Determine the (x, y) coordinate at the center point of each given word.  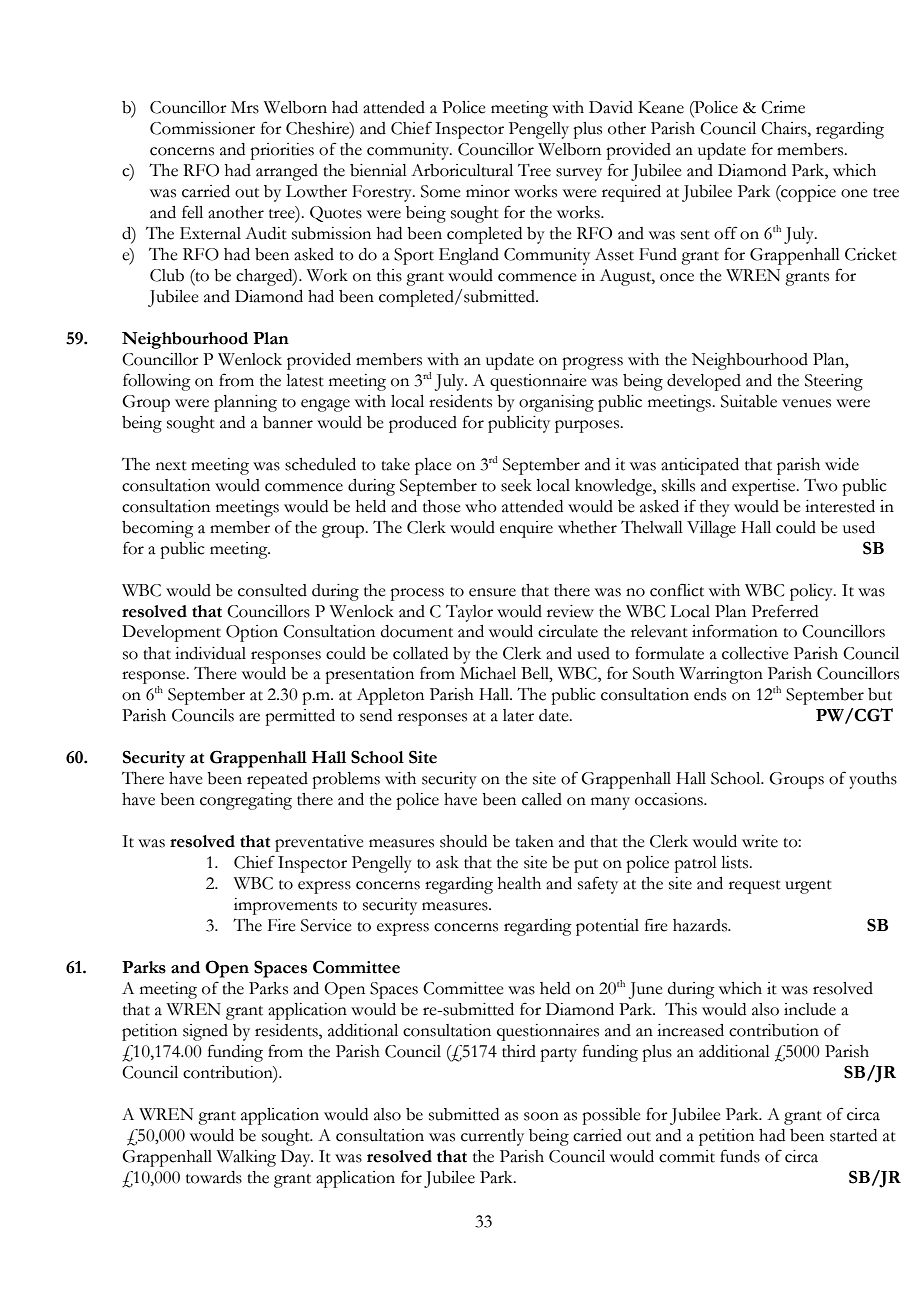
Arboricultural (462, 170)
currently (492, 1137)
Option (252, 633)
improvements (285, 906)
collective (755, 653)
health (519, 883)
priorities (282, 151)
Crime (783, 107)
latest (305, 380)
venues (806, 403)
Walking (246, 1158)
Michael (488, 673)
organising (556, 403)
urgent (808, 887)
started (853, 1135)
